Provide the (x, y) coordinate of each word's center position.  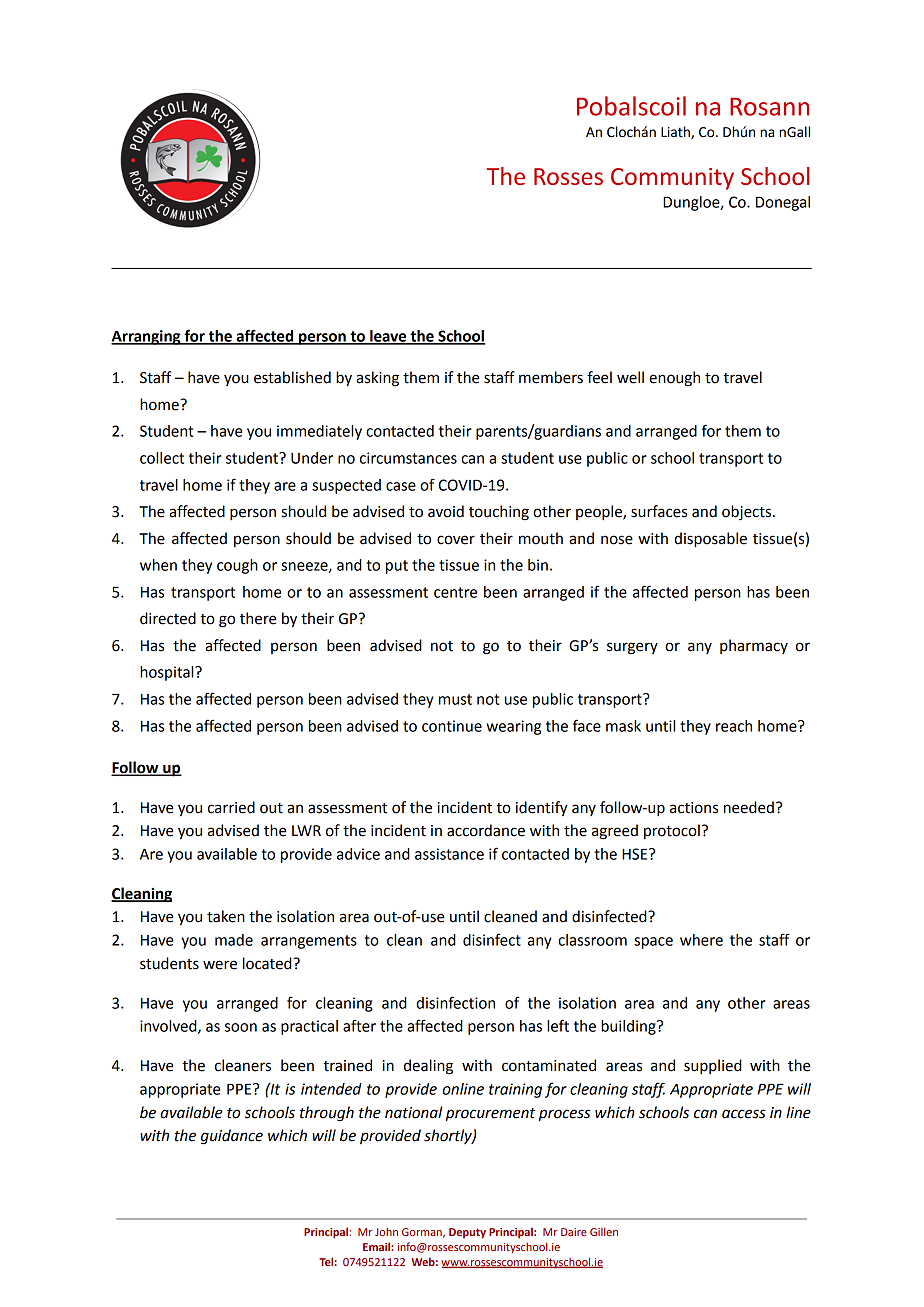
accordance (486, 830)
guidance (232, 1137)
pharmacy (754, 646)
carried (231, 807)
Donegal (783, 203)
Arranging (147, 337)
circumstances (408, 458)
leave (388, 337)
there (258, 618)
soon (241, 1027)
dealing (428, 1067)
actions (694, 808)
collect (162, 458)
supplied (713, 1066)
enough (674, 379)
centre (455, 592)
